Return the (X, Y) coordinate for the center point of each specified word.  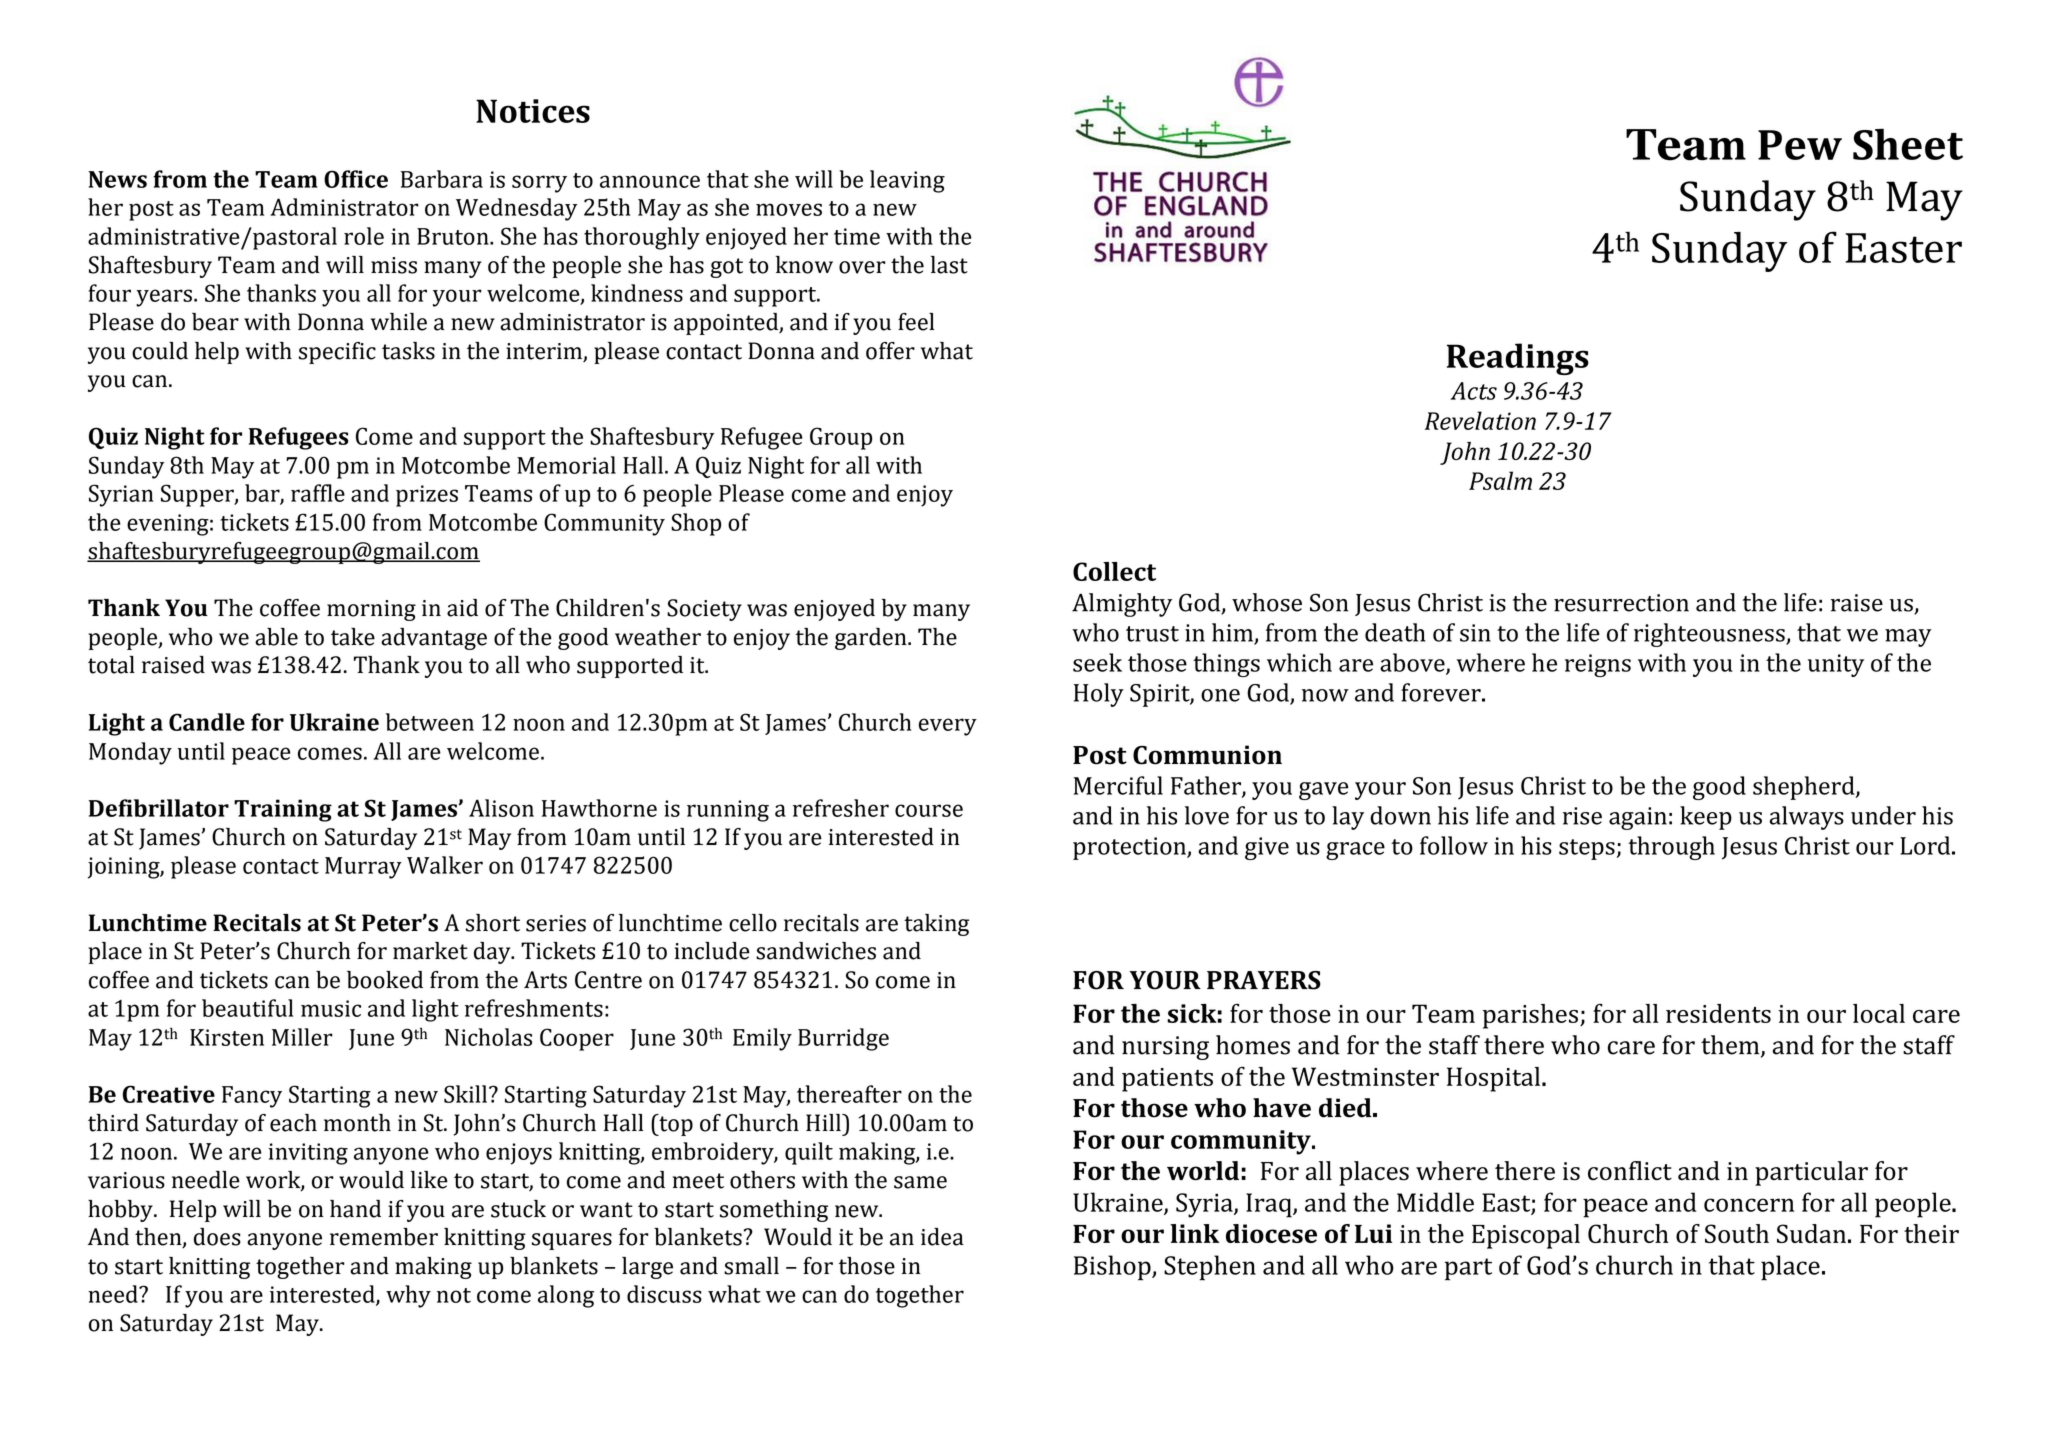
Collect (1114, 571)
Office (356, 179)
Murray (363, 868)
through (1671, 848)
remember (384, 1237)
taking (936, 925)
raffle (318, 493)
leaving (907, 181)
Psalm (1500, 480)
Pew (1800, 145)
